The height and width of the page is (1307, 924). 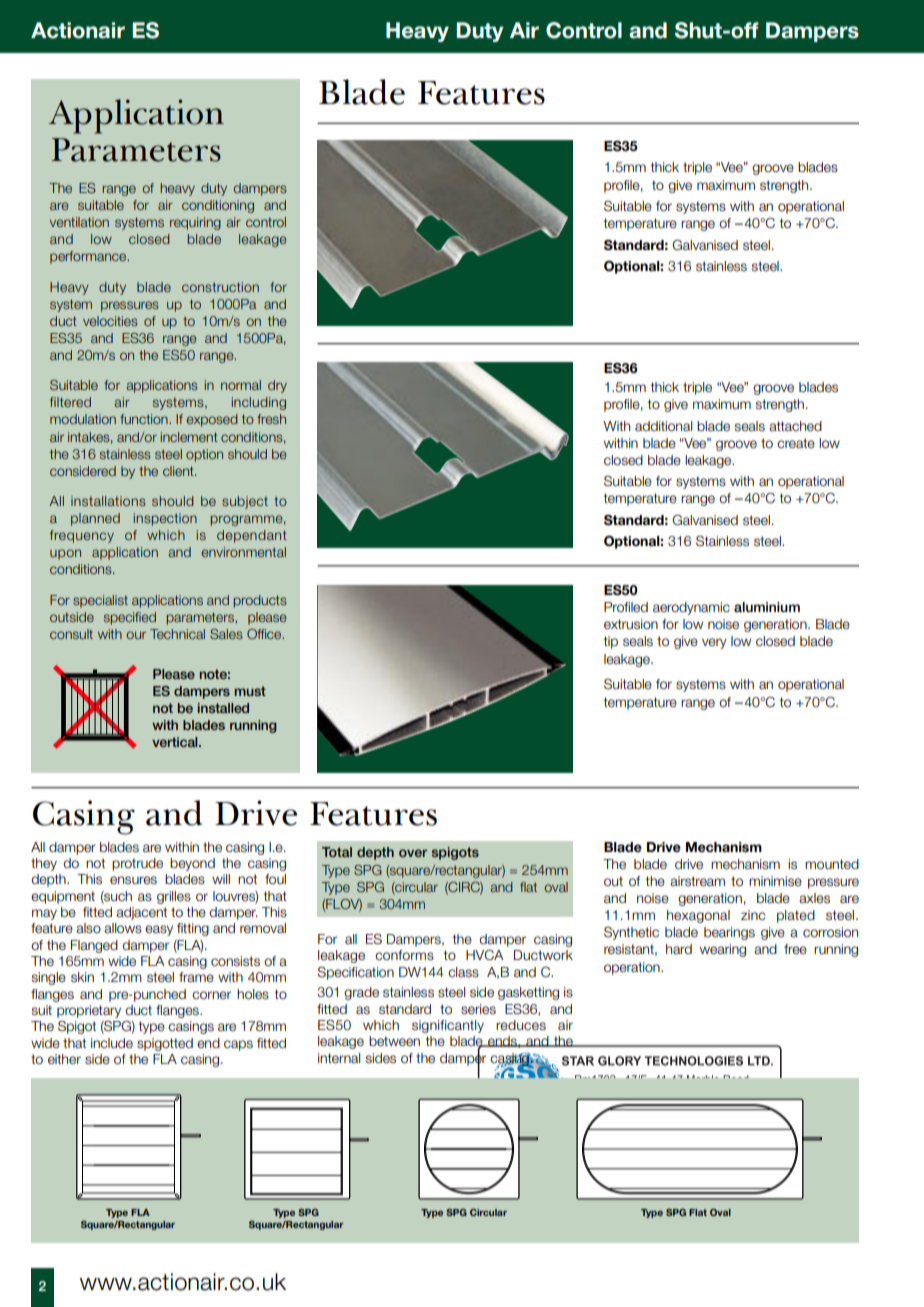 What do you see at coordinates (112, 1043) in the page?
I see `include` at bounding box center [112, 1043].
